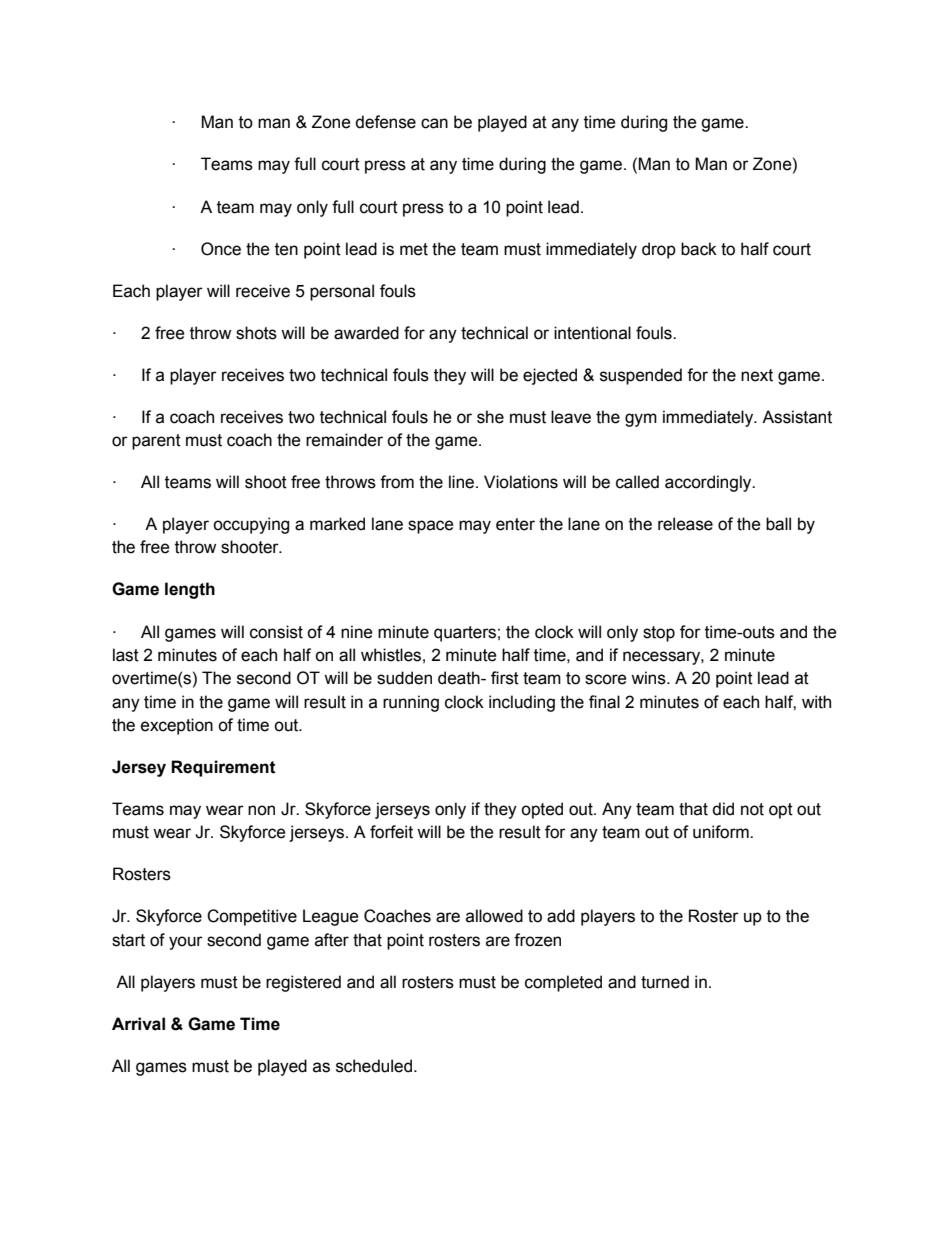 This screenshot has height=1233, width=952. Describe the element at coordinates (699, 249) in the screenshot. I see `back` at that location.
